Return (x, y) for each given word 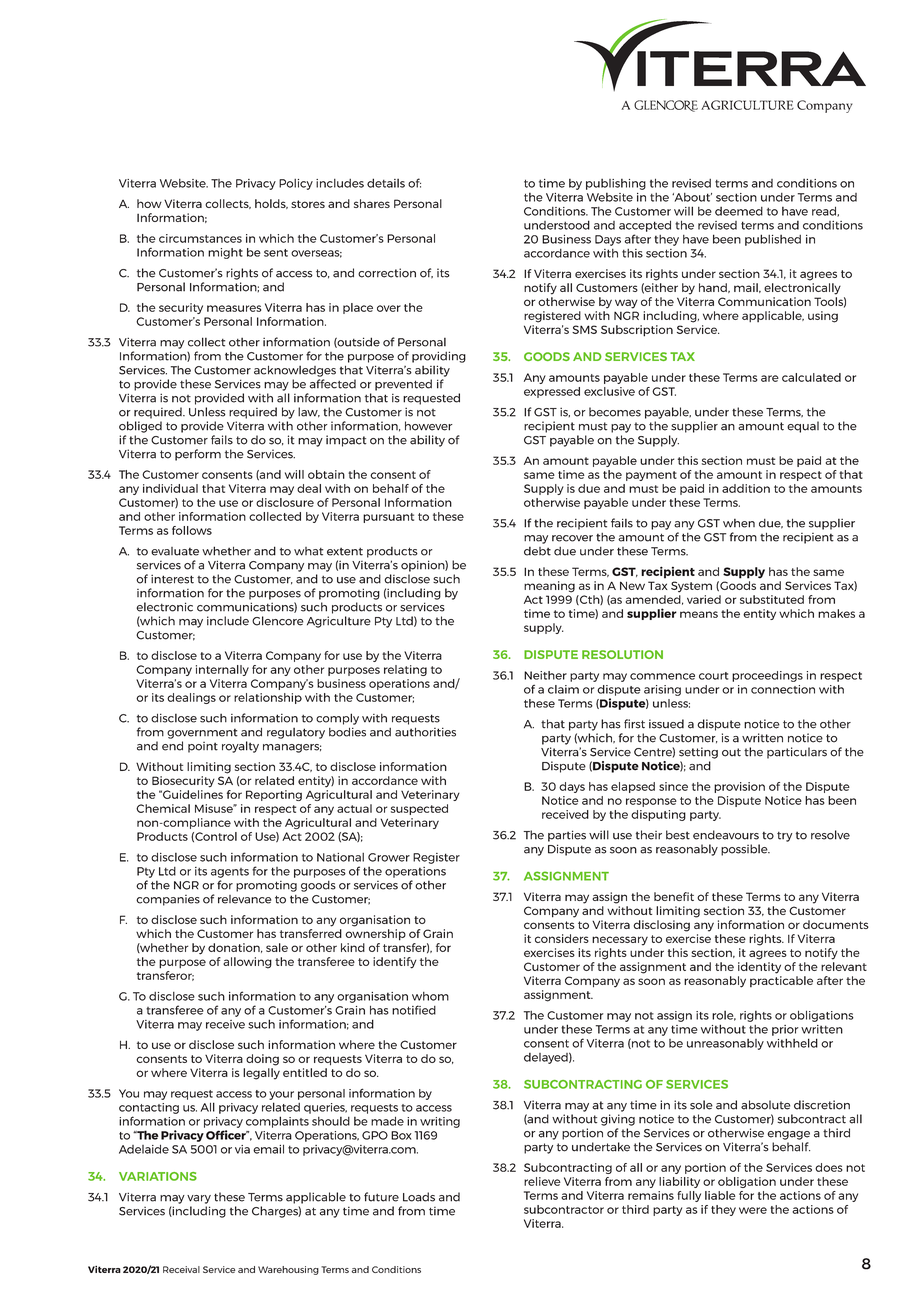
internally (222, 670)
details (386, 183)
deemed (739, 211)
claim (563, 689)
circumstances (200, 238)
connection (783, 689)
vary (199, 1199)
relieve (542, 1181)
